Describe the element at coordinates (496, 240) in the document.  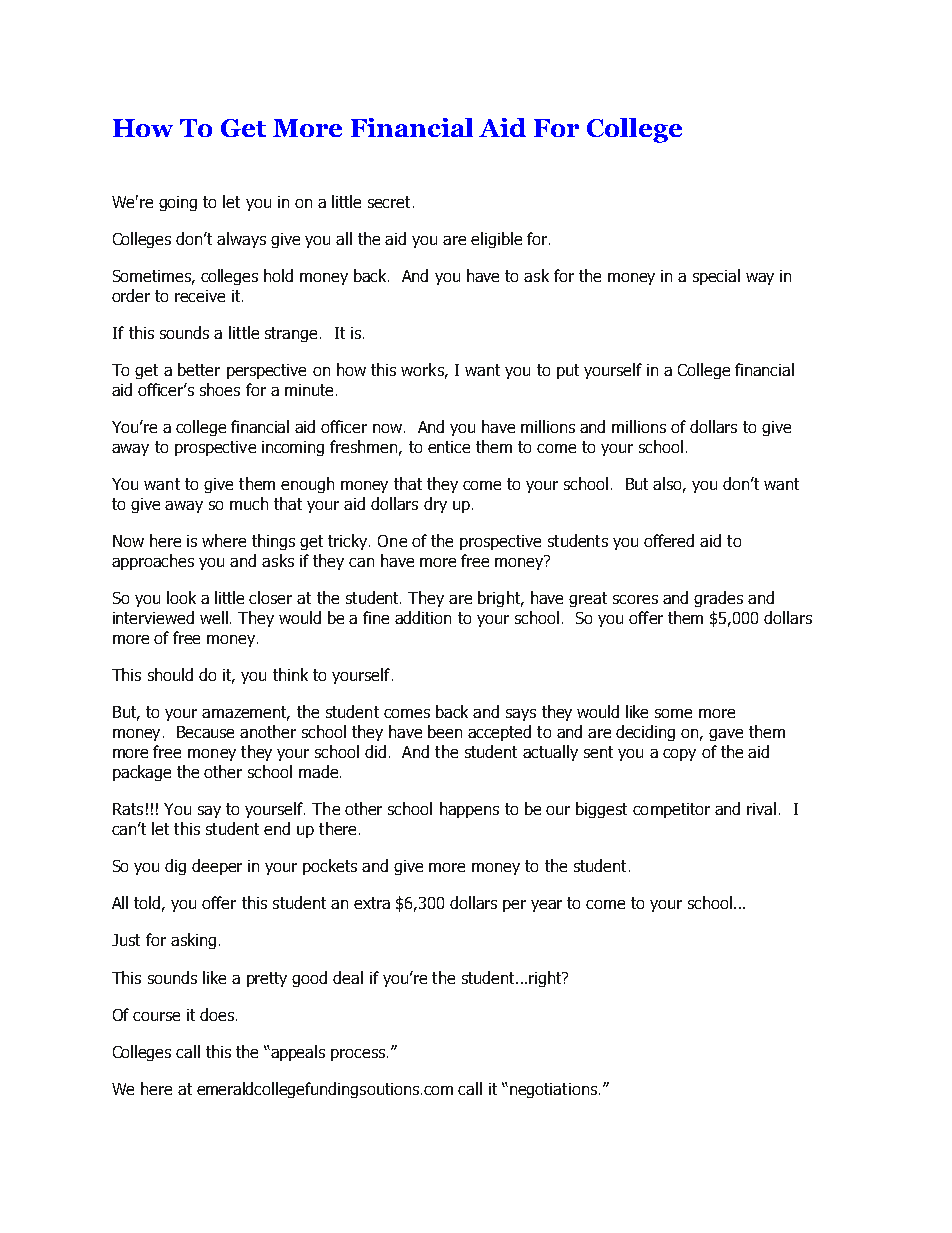
I see `eligible` at that location.
